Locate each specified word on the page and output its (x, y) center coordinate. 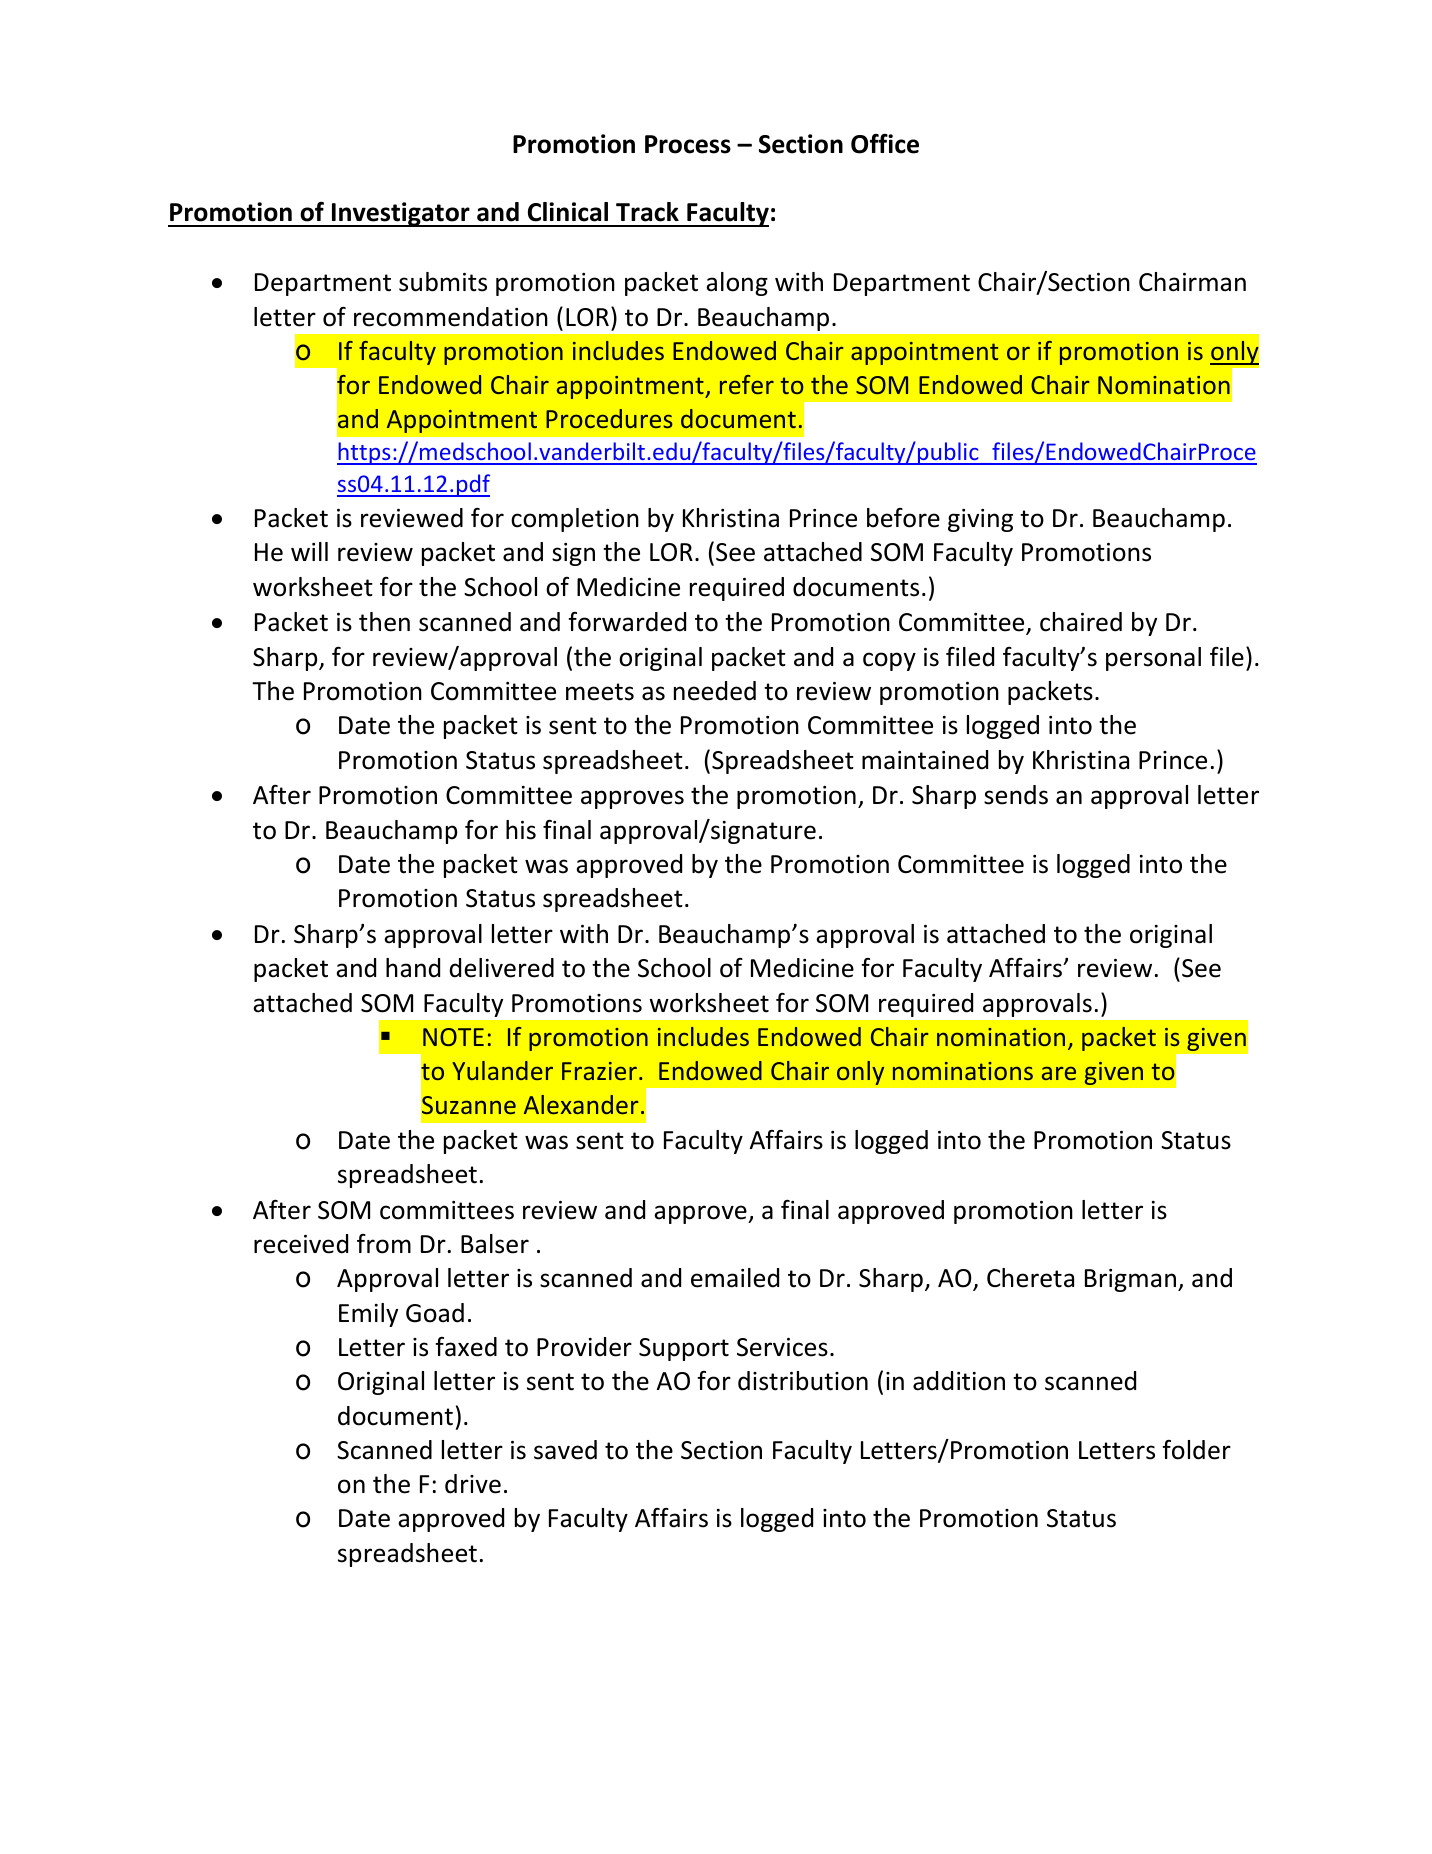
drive (473, 1484)
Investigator (401, 214)
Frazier (599, 1071)
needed (715, 691)
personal (1153, 659)
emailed (735, 1278)
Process (688, 144)
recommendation (451, 317)
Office (885, 144)
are (1059, 1073)
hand (413, 968)
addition (959, 1381)
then (384, 622)
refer (747, 384)
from (384, 1244)
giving (980, 520)
